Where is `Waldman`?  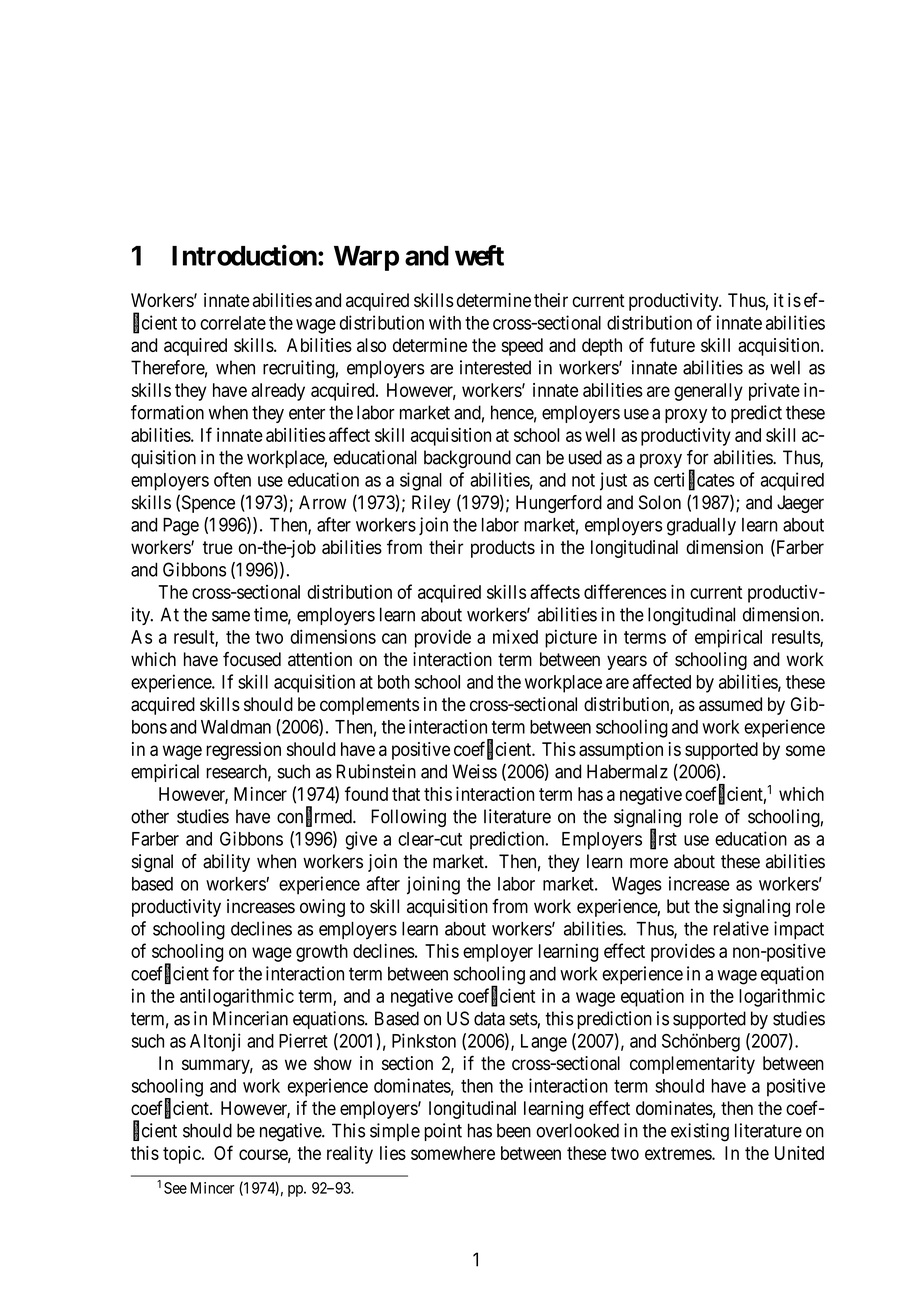 Waldman is located at coordinates (236, 727).
